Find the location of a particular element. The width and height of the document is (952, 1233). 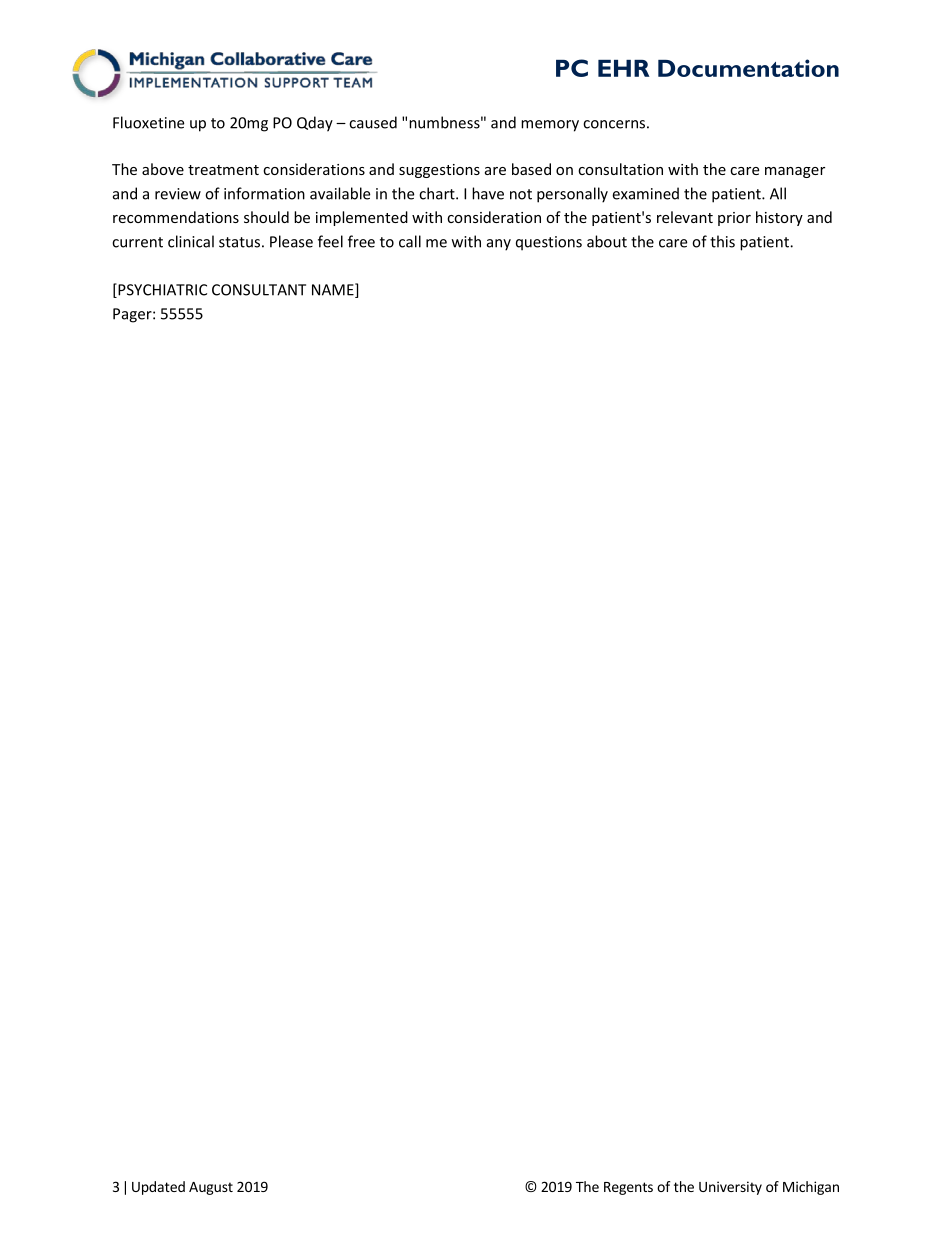

this is located at coordinates (722, 241).
